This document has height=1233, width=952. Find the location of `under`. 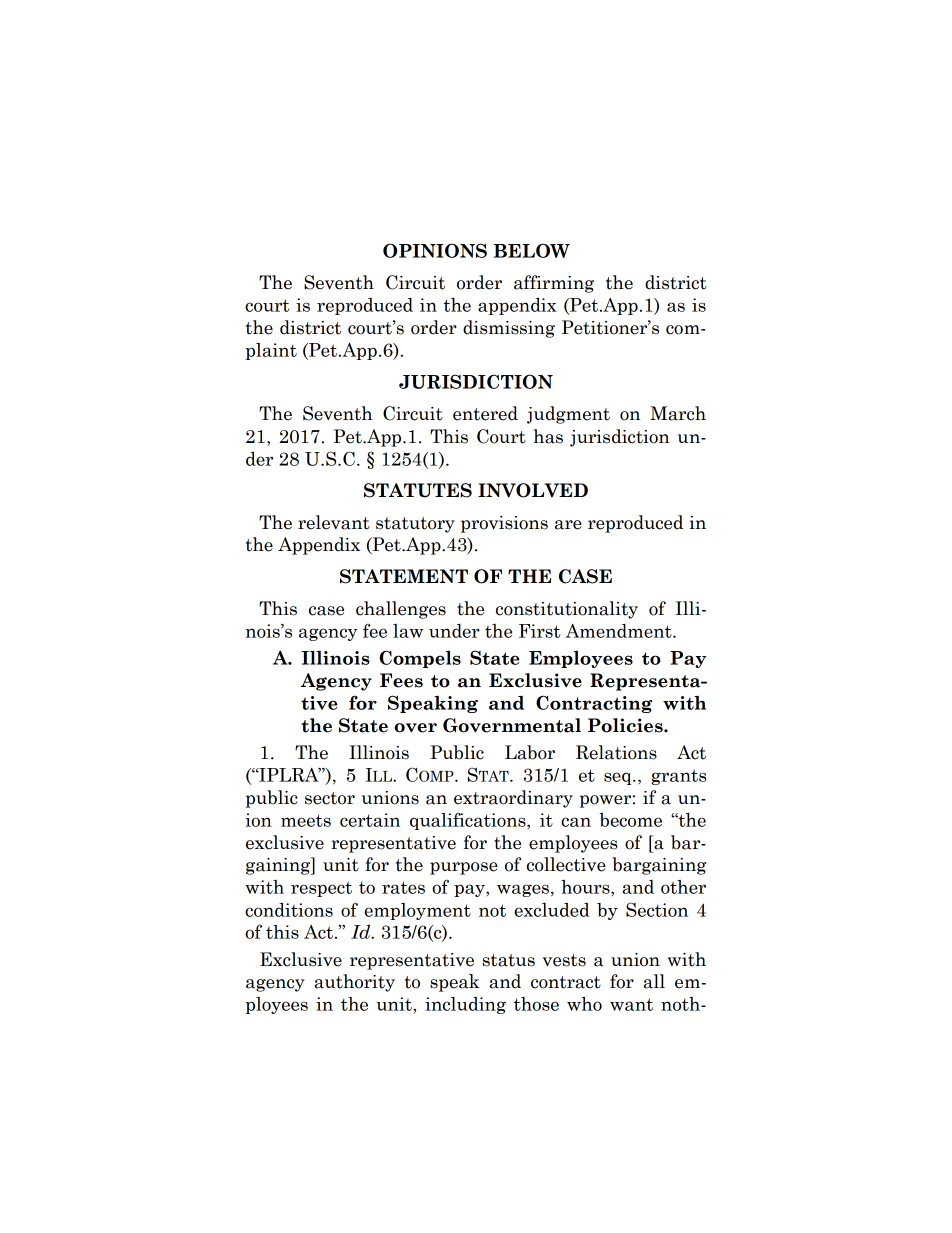

under is located at coordinates (454, 631).
